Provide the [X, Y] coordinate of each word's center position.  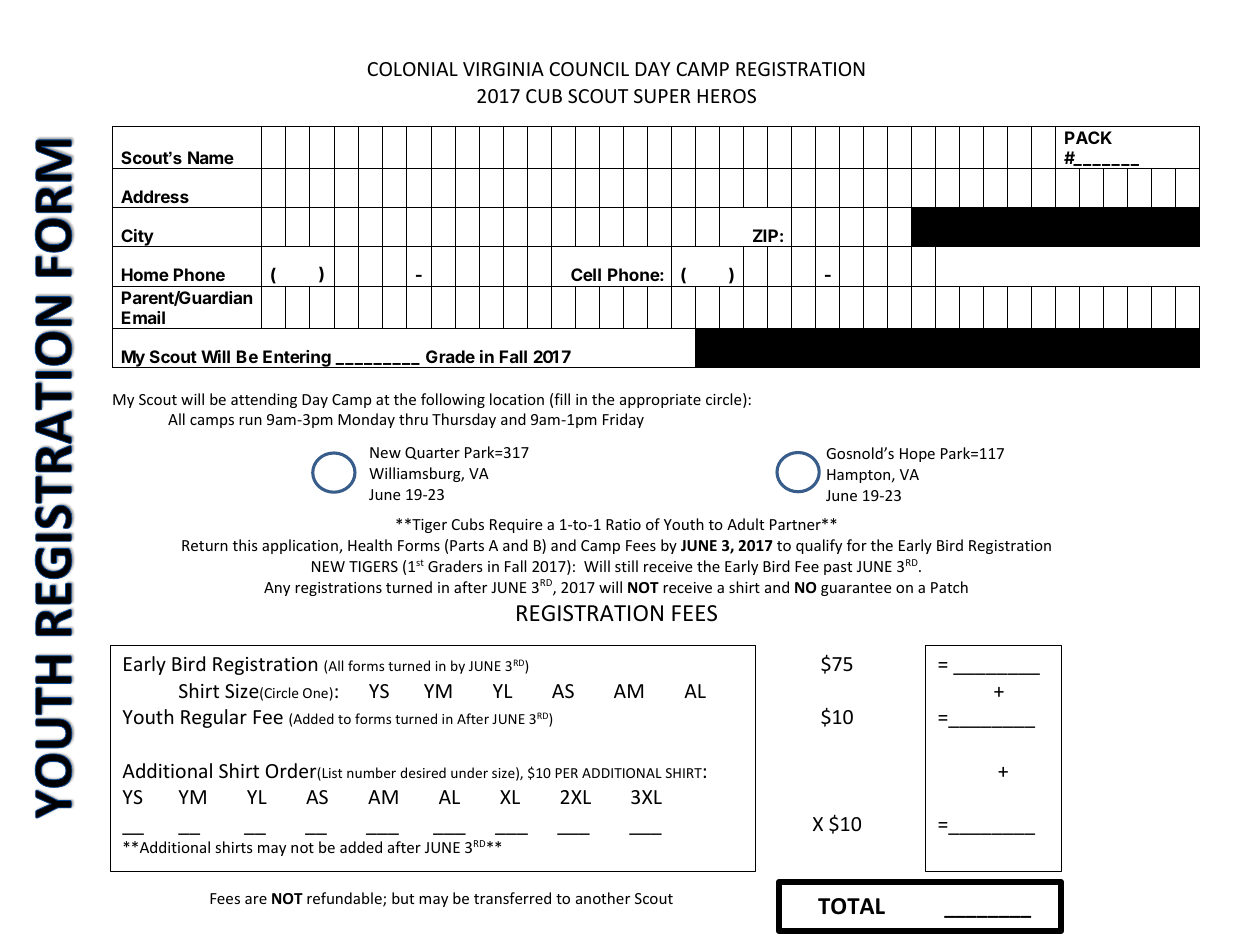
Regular [214, 718]
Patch [949, 587]
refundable [345, 899]
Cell [586, 274]
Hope [917, 455]
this [245, 545]
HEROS [727, 96]
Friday [623, 420]
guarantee [856, 589]
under [469, 772]
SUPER [662, 96]
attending [264, 400]
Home [145, 274]
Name [211, 157]
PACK [1088, 137]
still [626, 566]
